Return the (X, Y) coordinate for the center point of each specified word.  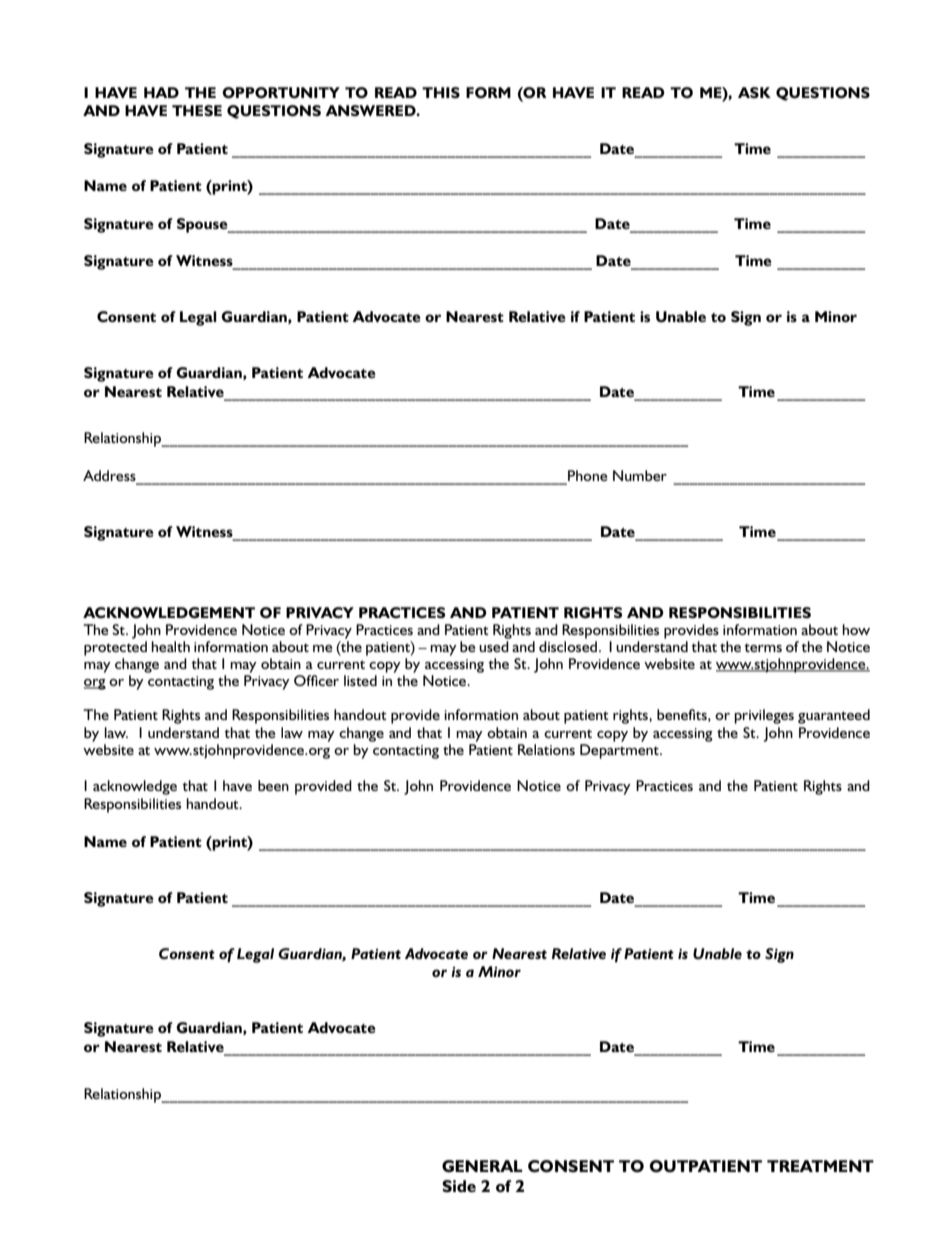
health (170, 646)
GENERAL (482, 1166)
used (494, 646)
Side (459, 1186)
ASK (754, 92)
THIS (441, 92)
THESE (197, 110)
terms (763, 648)
